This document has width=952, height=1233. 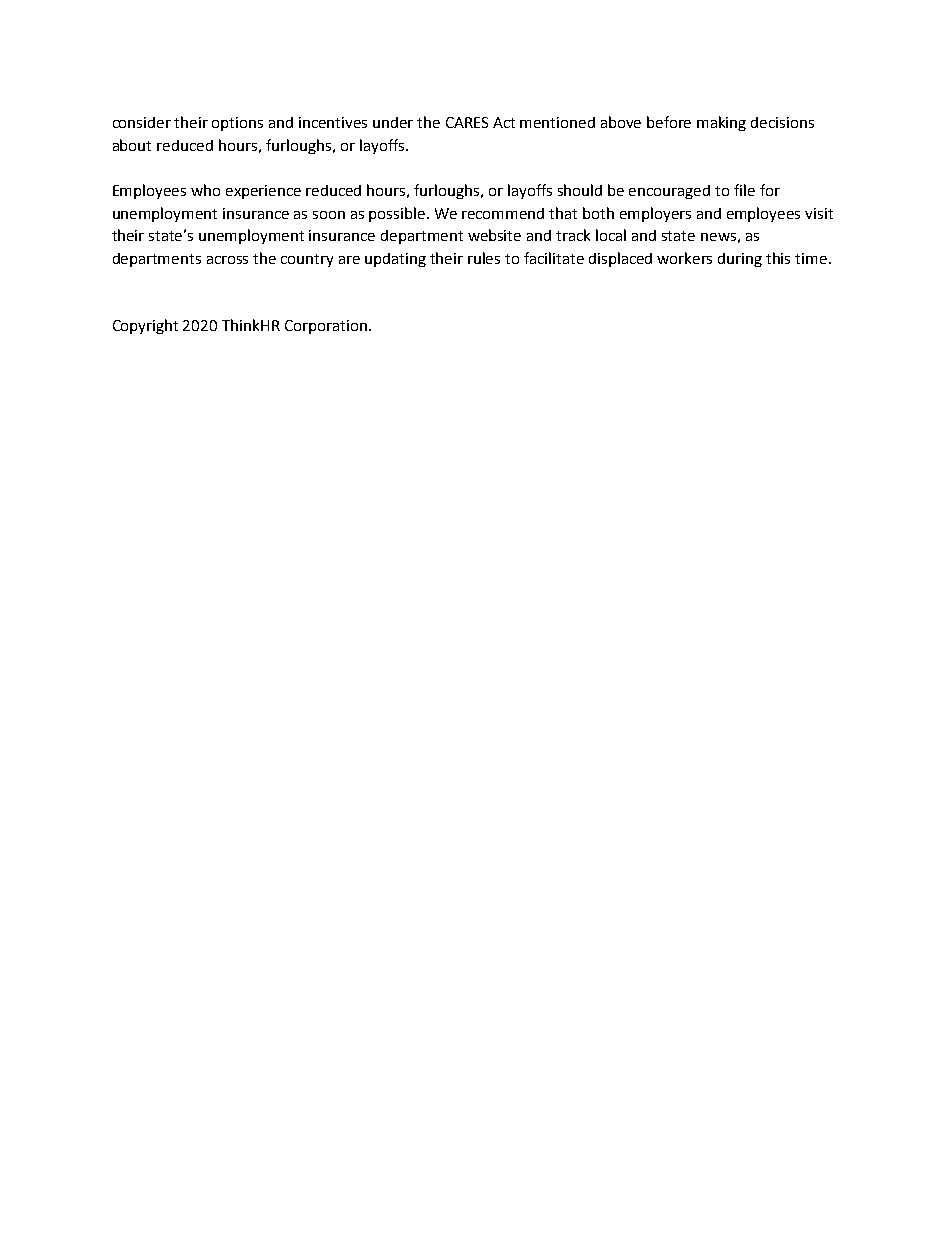 What do you see at coordinates (580, 190) in the document?
I see `should` at bounding box center [580, 190].
